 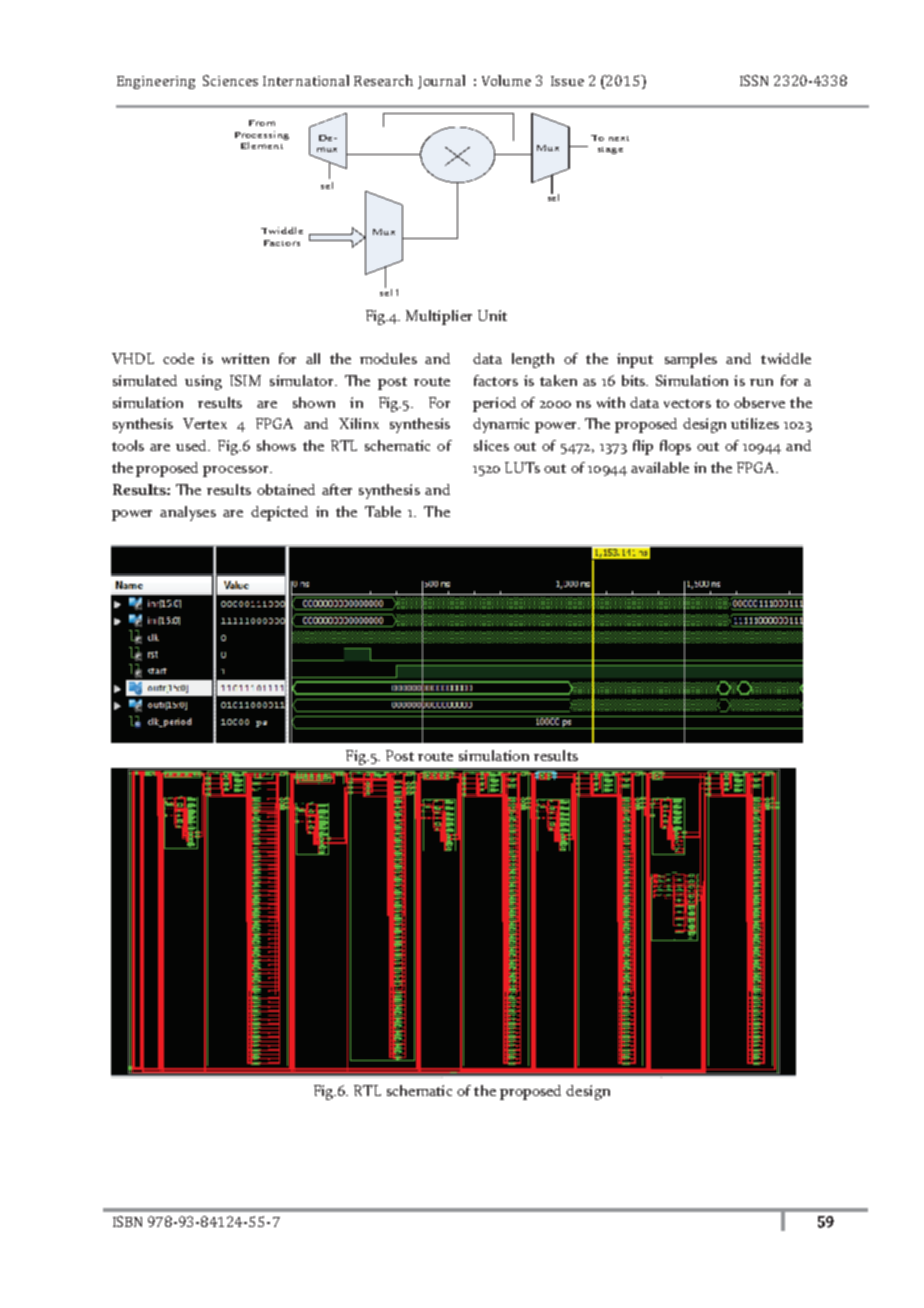 What do you see at coordinates (441, 82) in the screenshot?
I see `Journal` at bounding box center [441, 82].
